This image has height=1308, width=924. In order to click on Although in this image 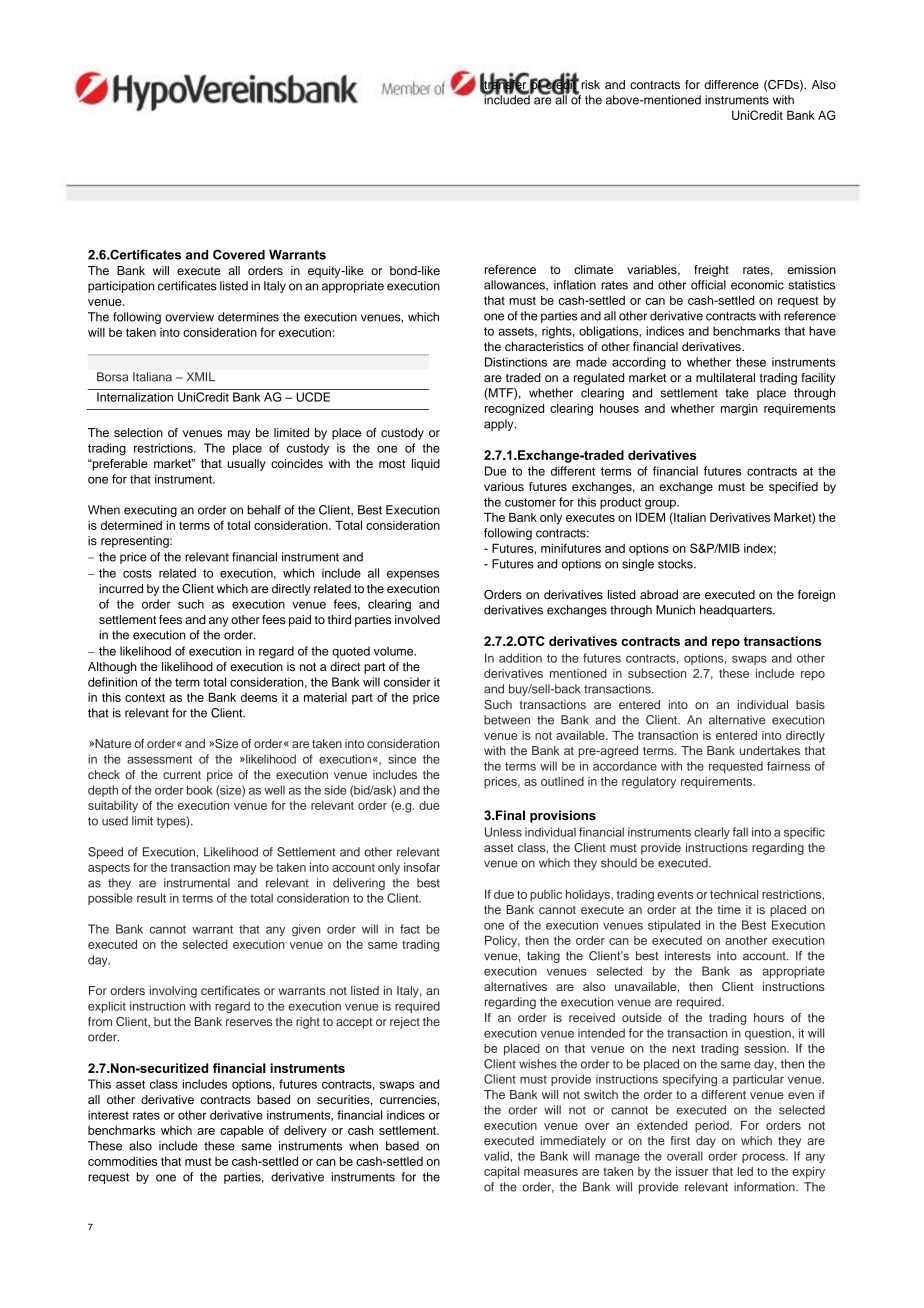, I will do `click(112, 668)`.
